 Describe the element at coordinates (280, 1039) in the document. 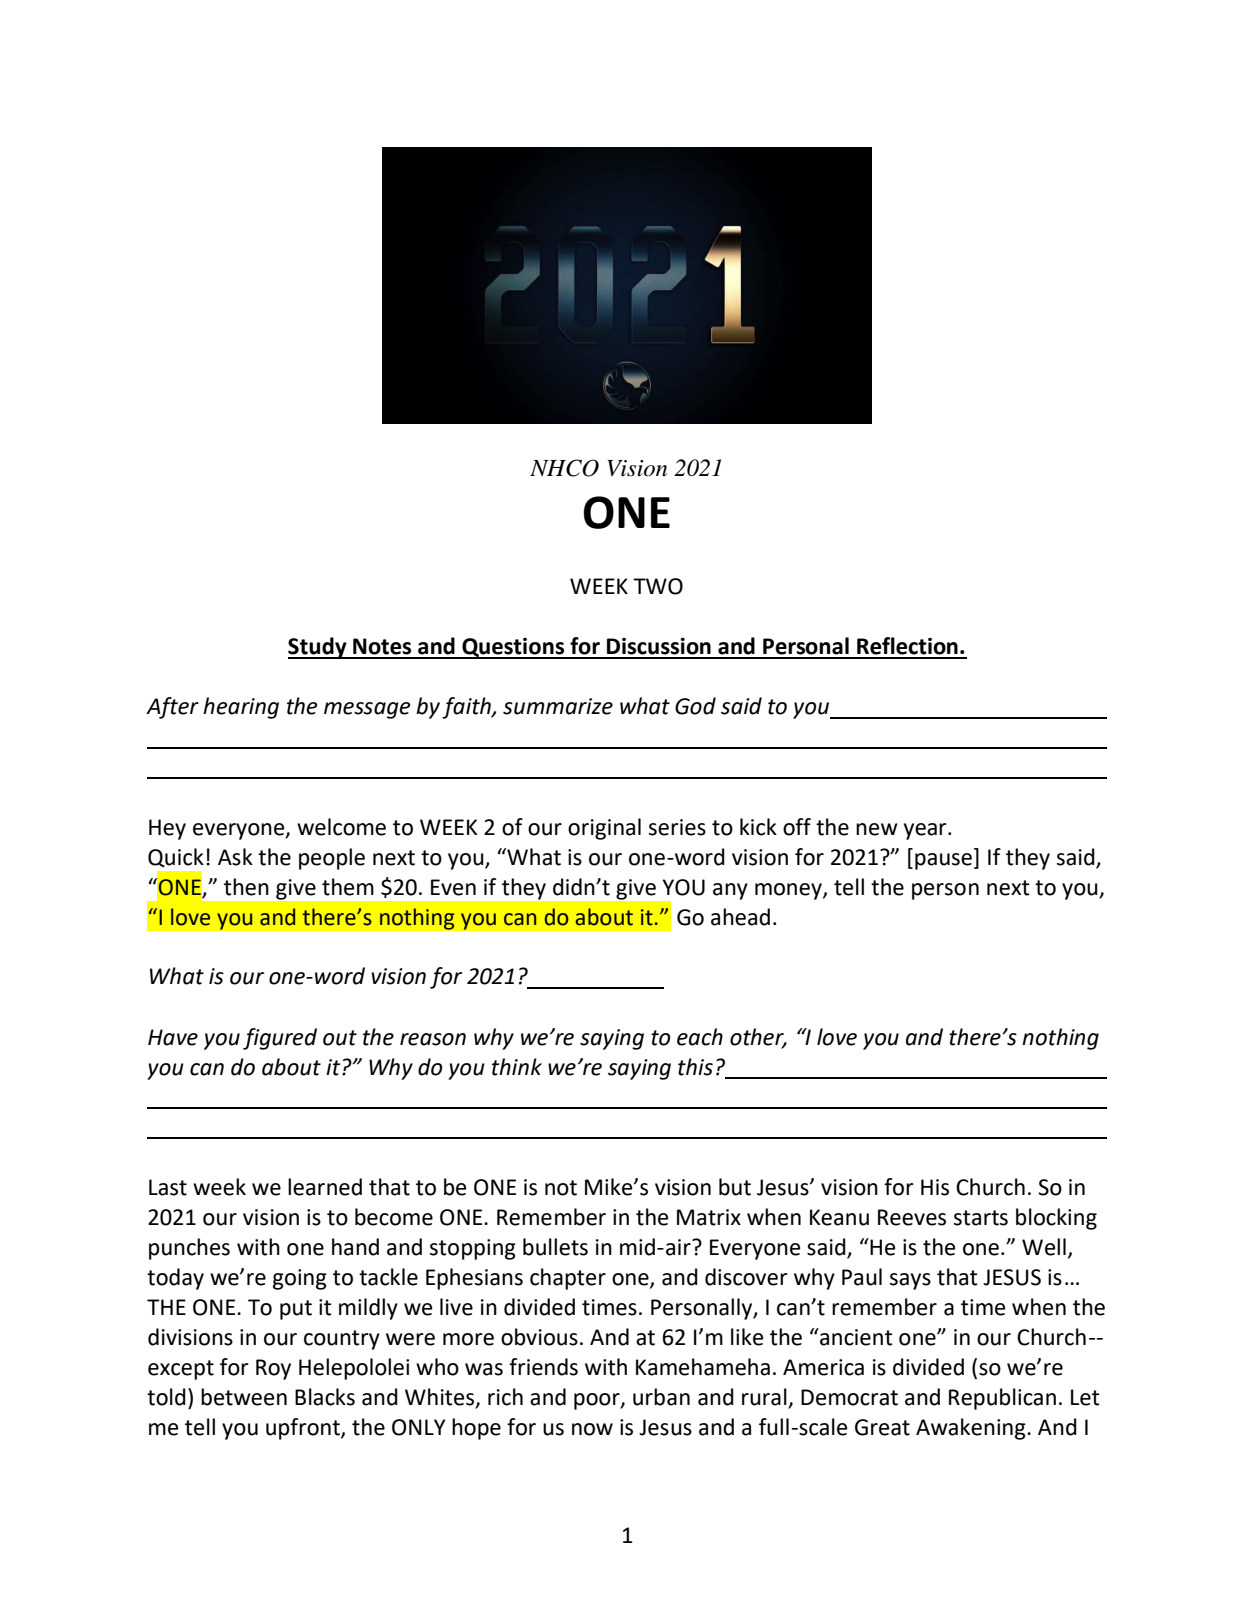

I see `figured` at that location.
